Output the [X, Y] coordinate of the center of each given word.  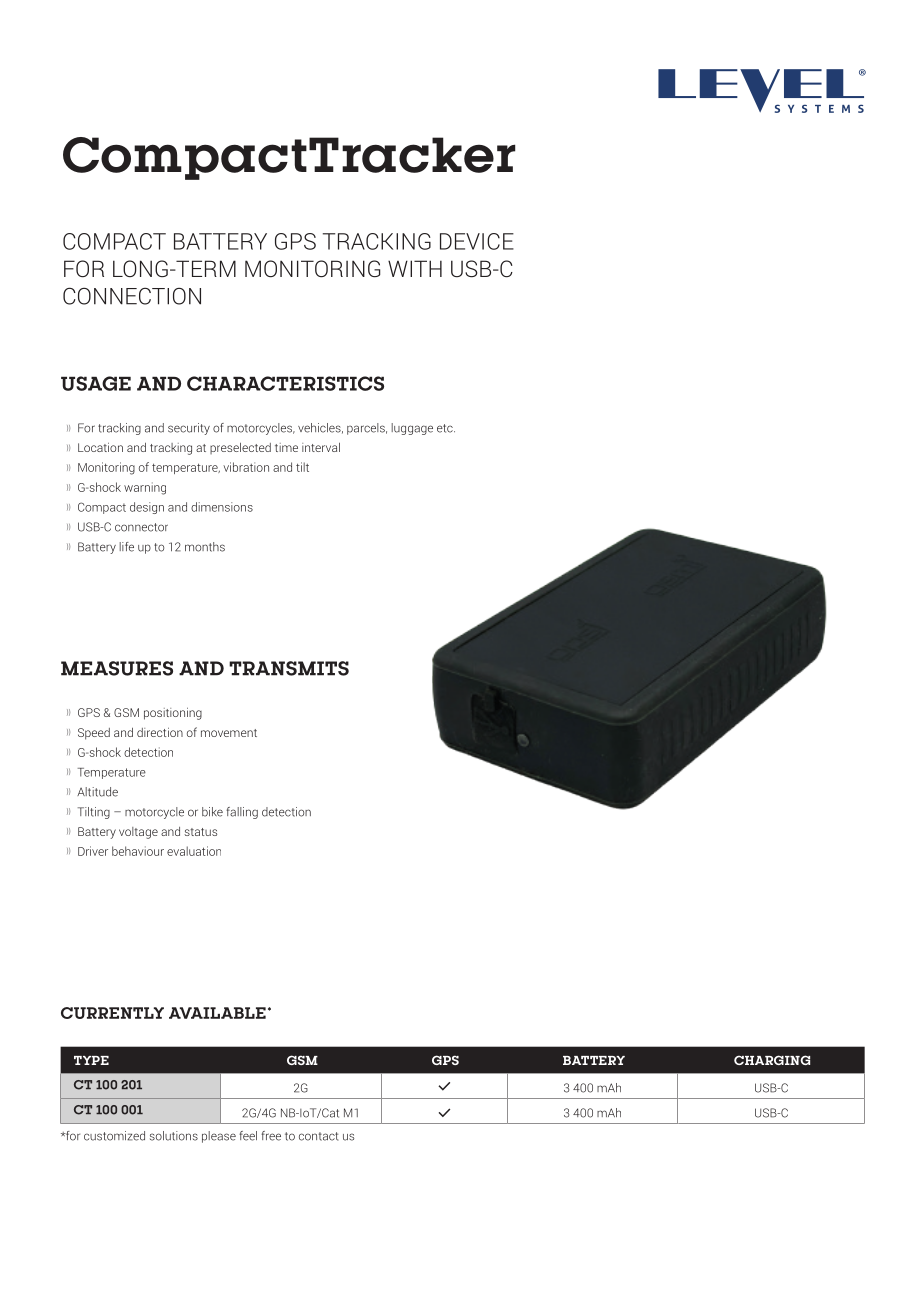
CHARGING [772, 1060]
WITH [415, 268]
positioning [173, 714]
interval [321, 447]
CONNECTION [132, 296]
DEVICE [477, 241]
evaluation [194, 851]
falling [242, 813]
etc [446, 428]
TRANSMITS [289, 668]
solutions [174, 1136]
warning [145, 488]
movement [229, 733]
